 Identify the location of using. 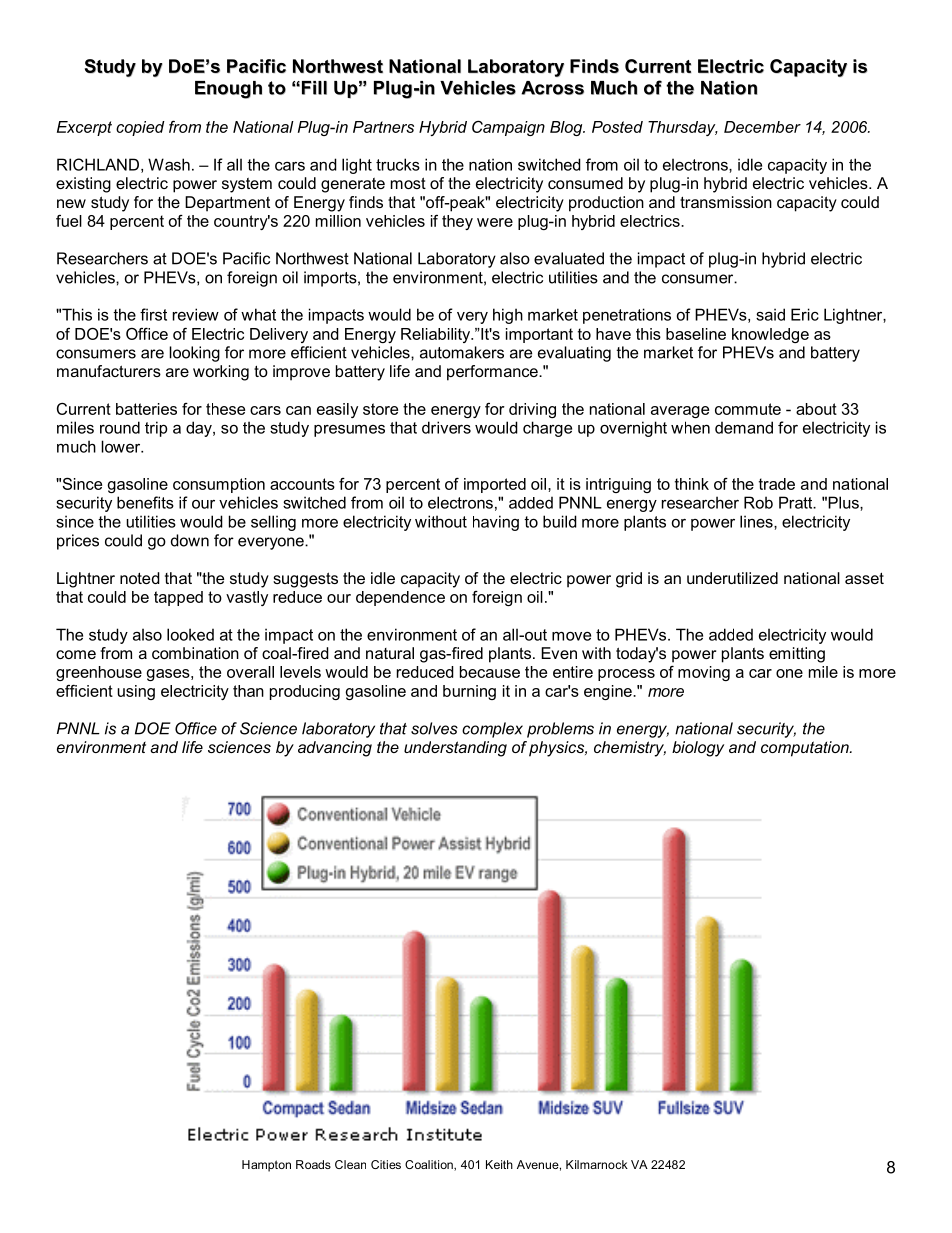
(136, 692).
